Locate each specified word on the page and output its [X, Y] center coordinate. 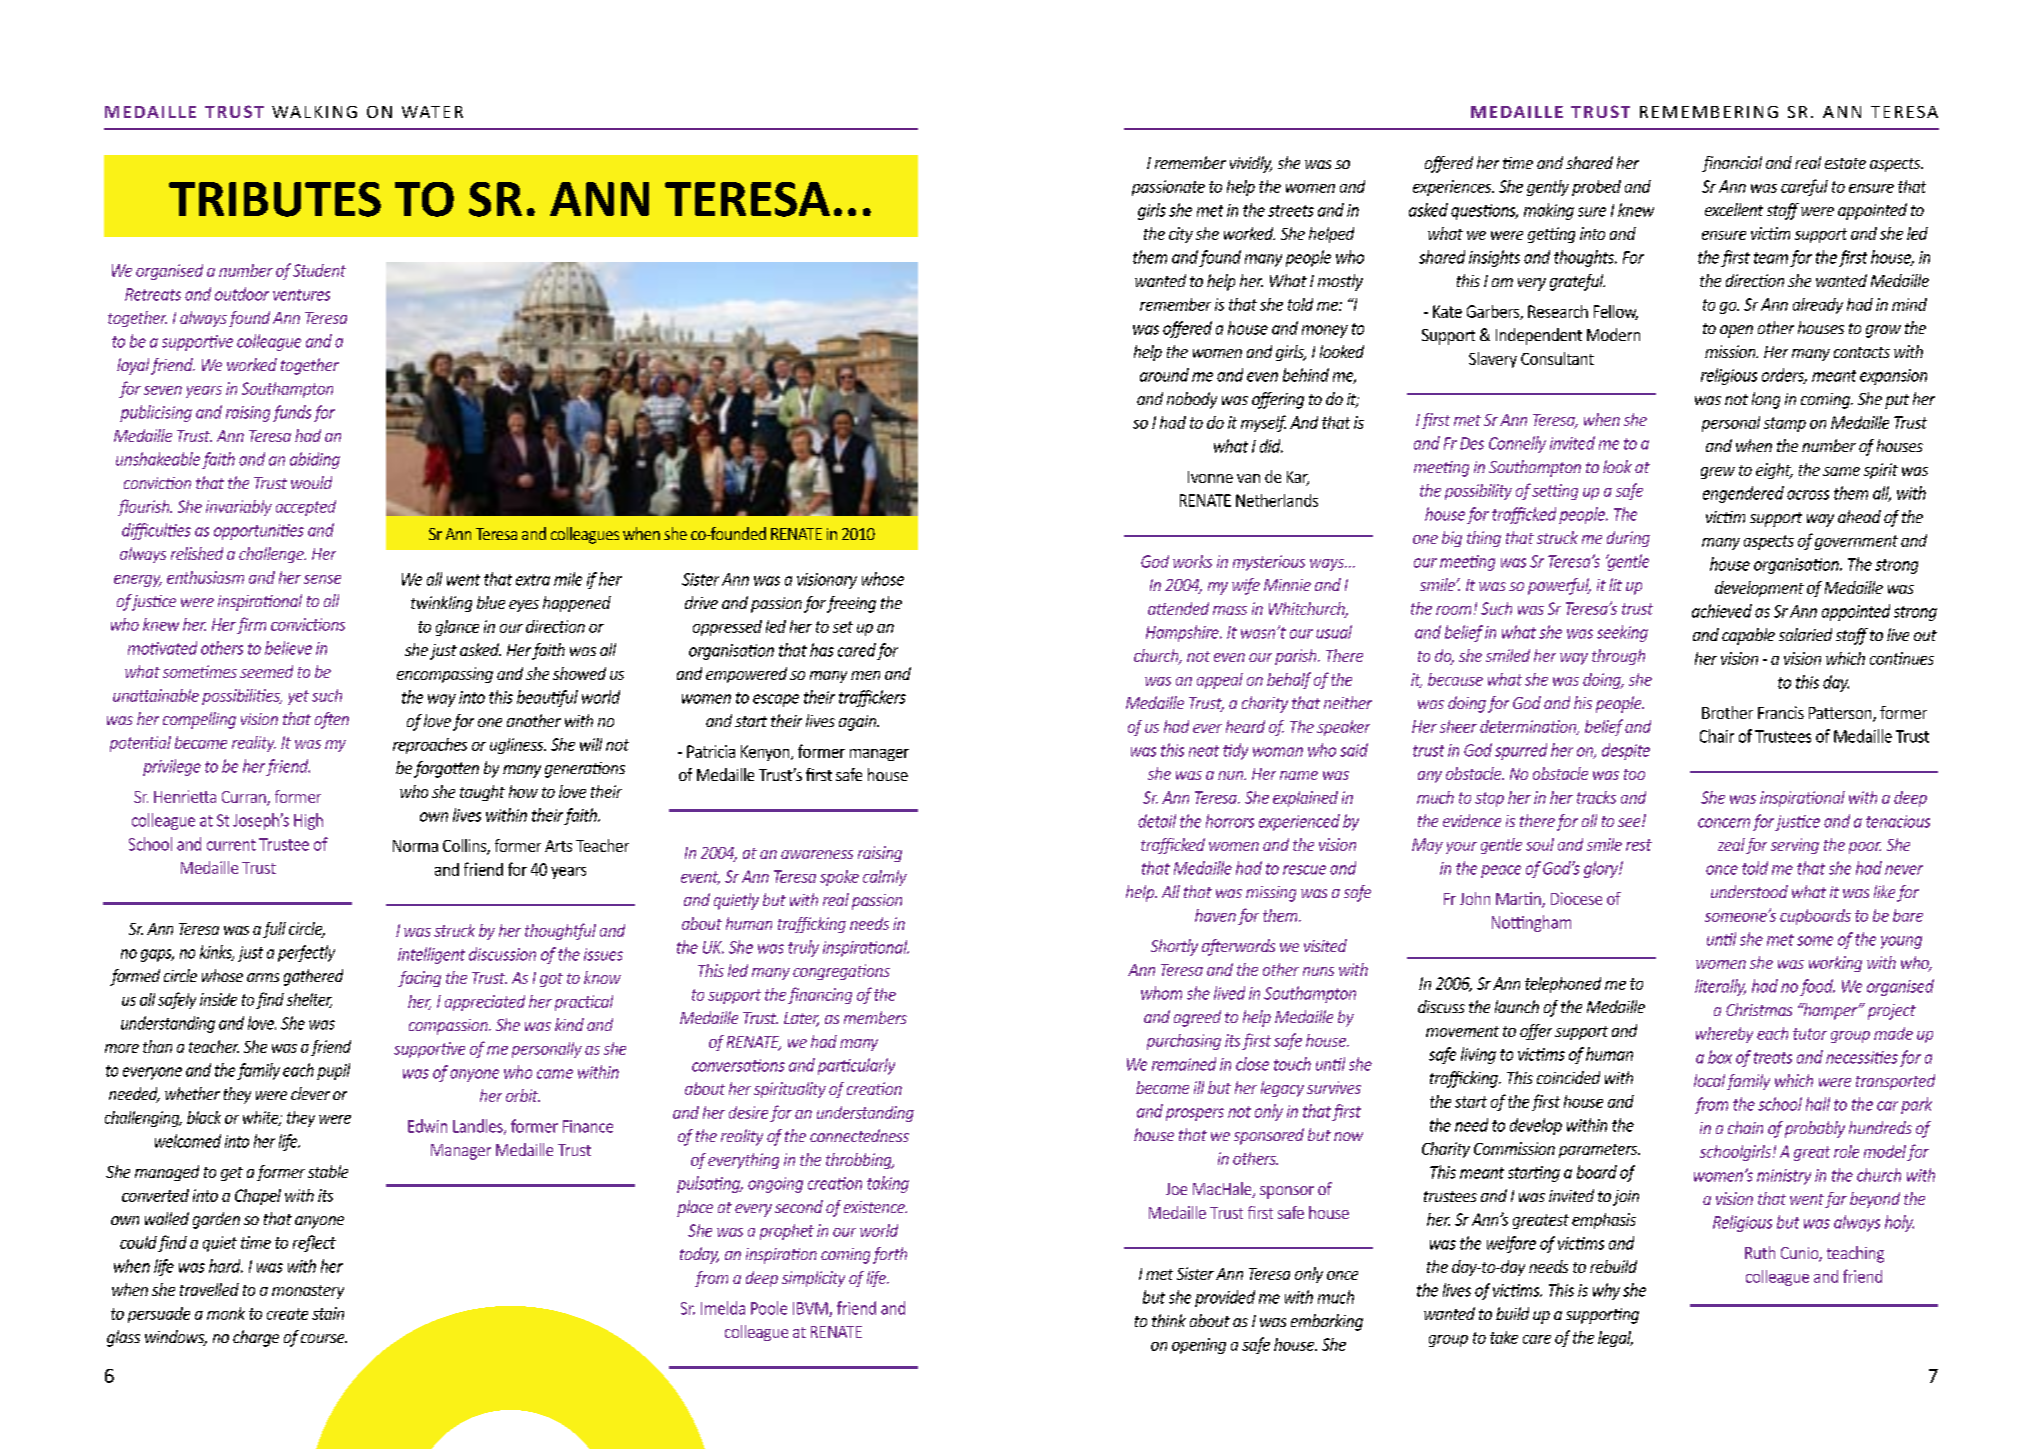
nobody [1192, 400]
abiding [315, 460]
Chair [1717, 736]
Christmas [1759, 1009]
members [875, 1017]
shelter [309, 1000]
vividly [1251, 164]
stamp [1785, 424]
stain [328, 1313]
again [858, 723]
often [332, 720]
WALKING [314, 112]
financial [1732, 164]
